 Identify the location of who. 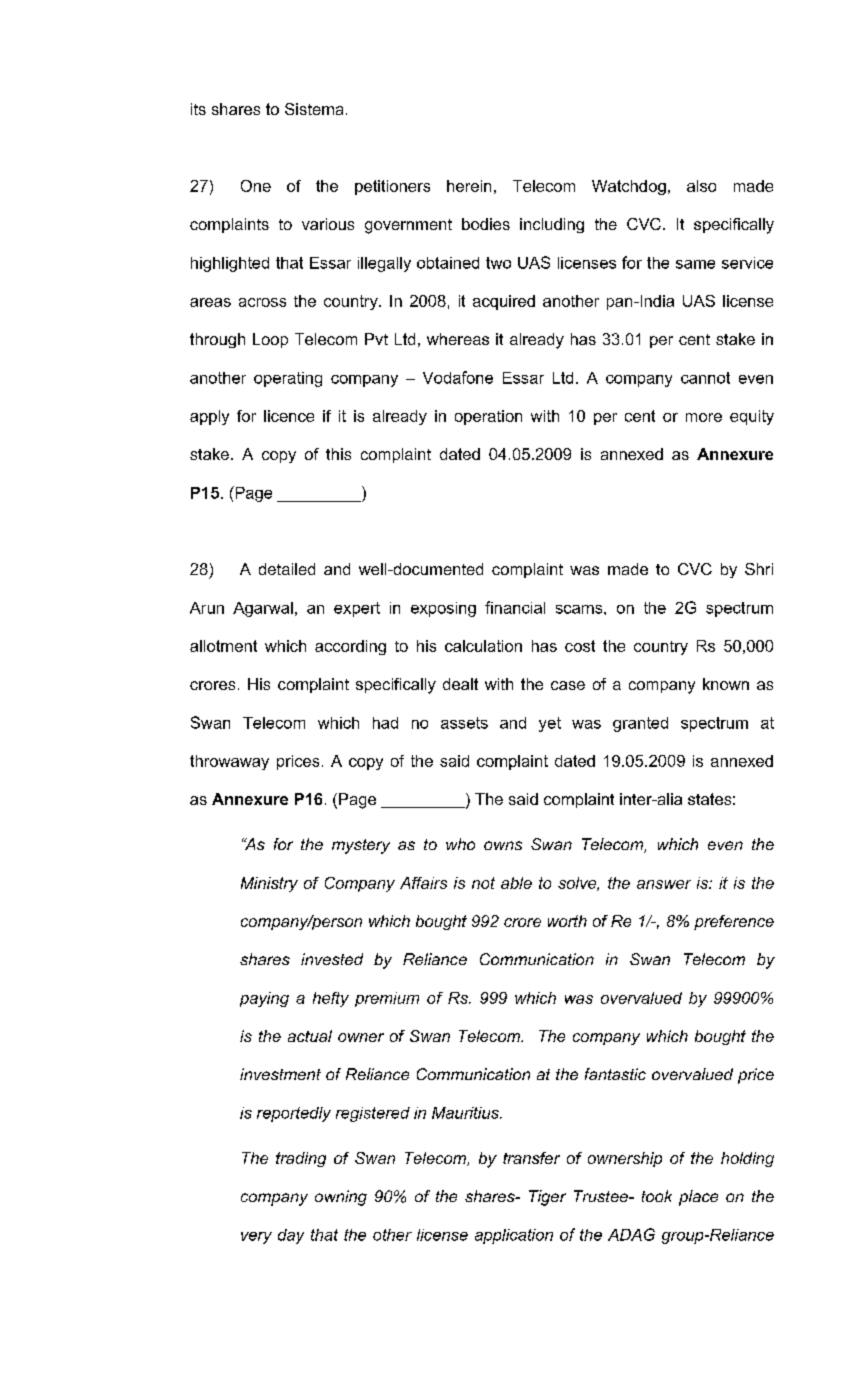
(460, 844).
